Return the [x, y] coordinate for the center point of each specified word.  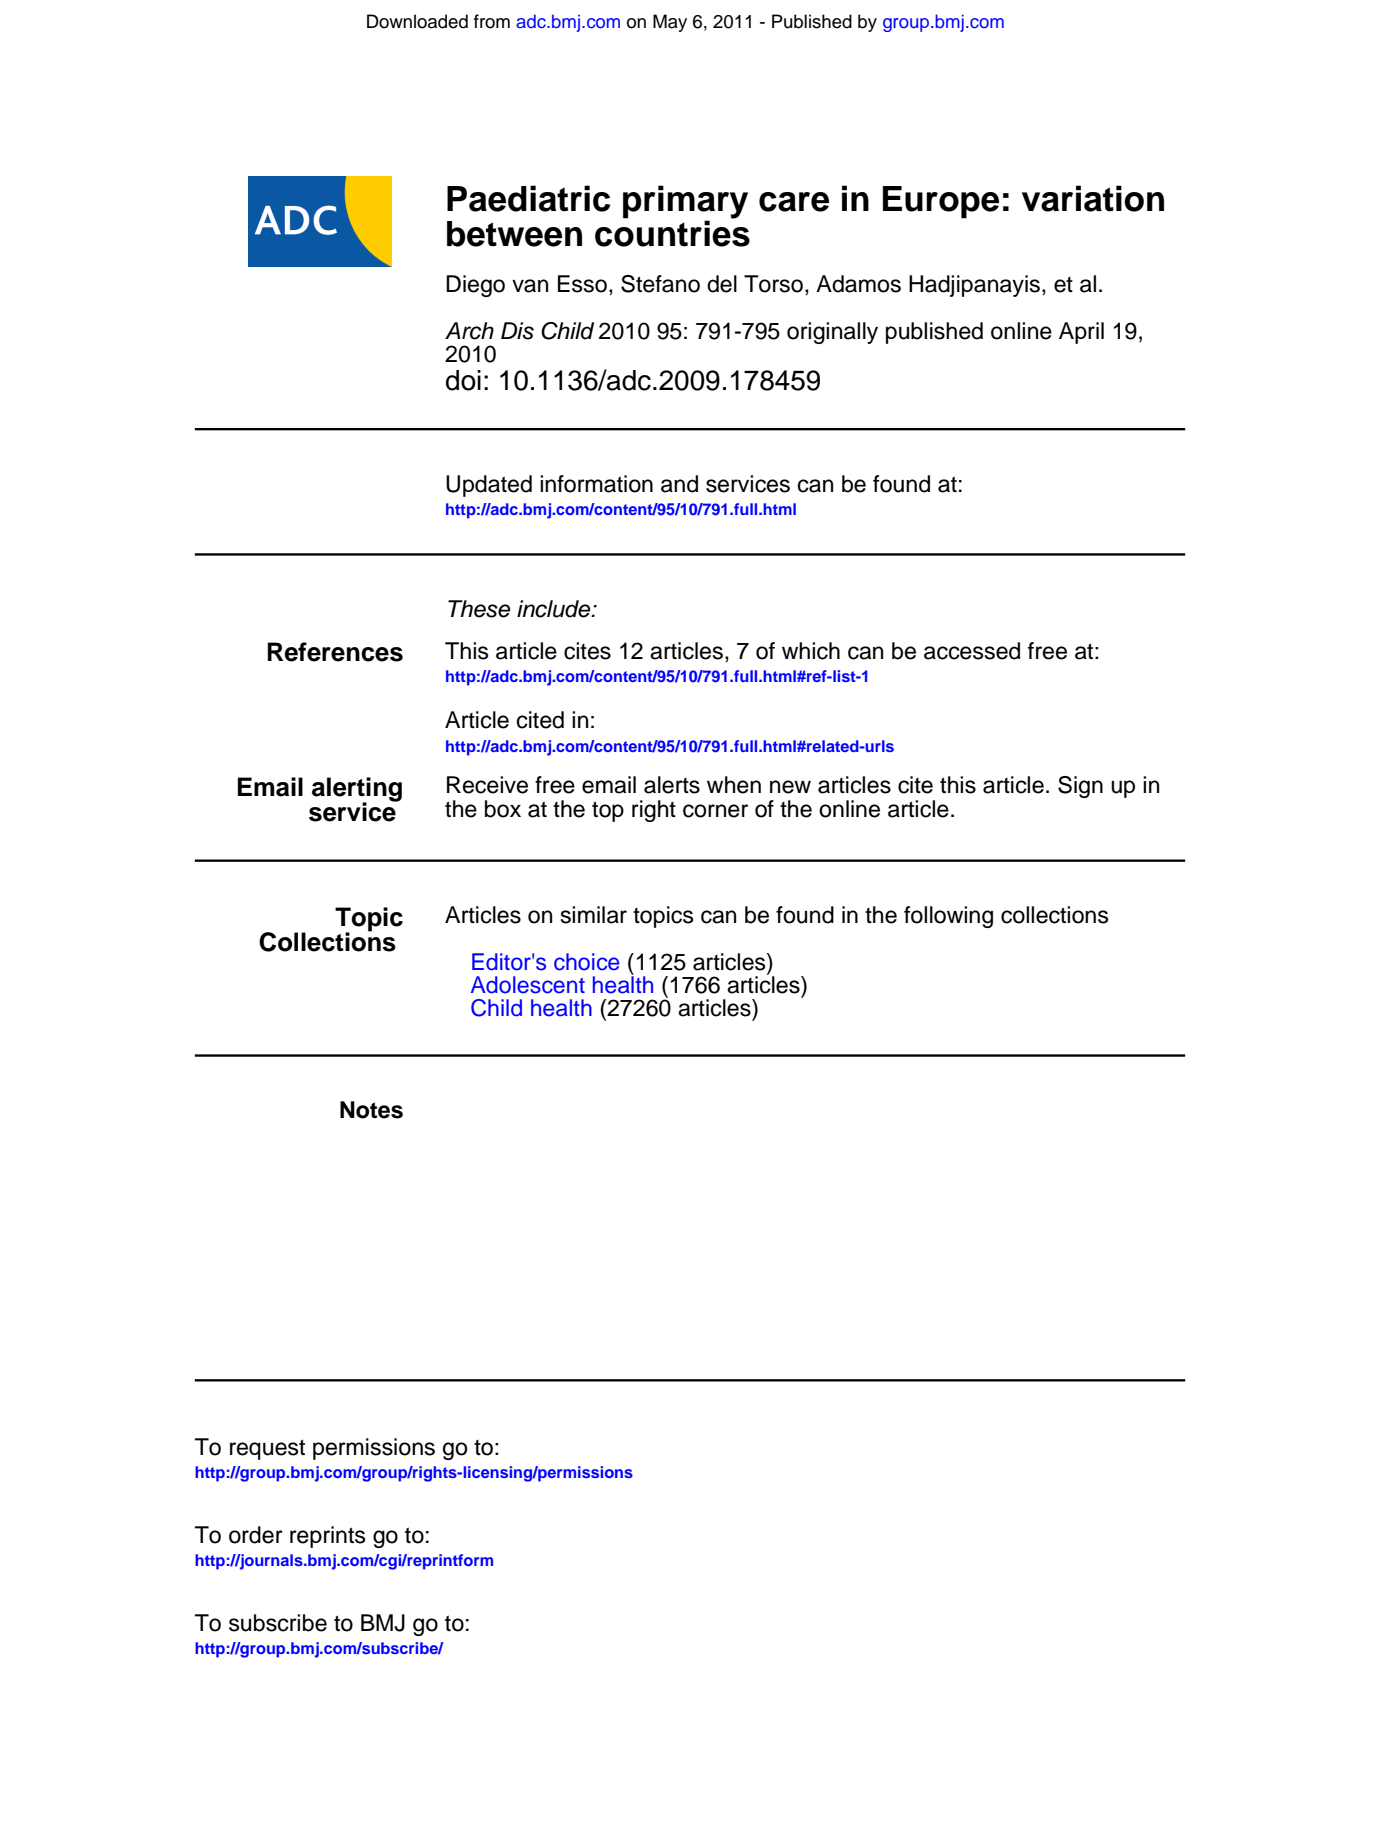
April [1081, 333]
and [679, 484]
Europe [941, 202]
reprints [328, 1537]
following [948, 917]
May [670, 23]
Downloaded [417, 21]
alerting [357, 790]
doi [463, 380]
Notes [371, 1110]
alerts [672, 785]
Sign [1080, 787]
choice [587, 962]
